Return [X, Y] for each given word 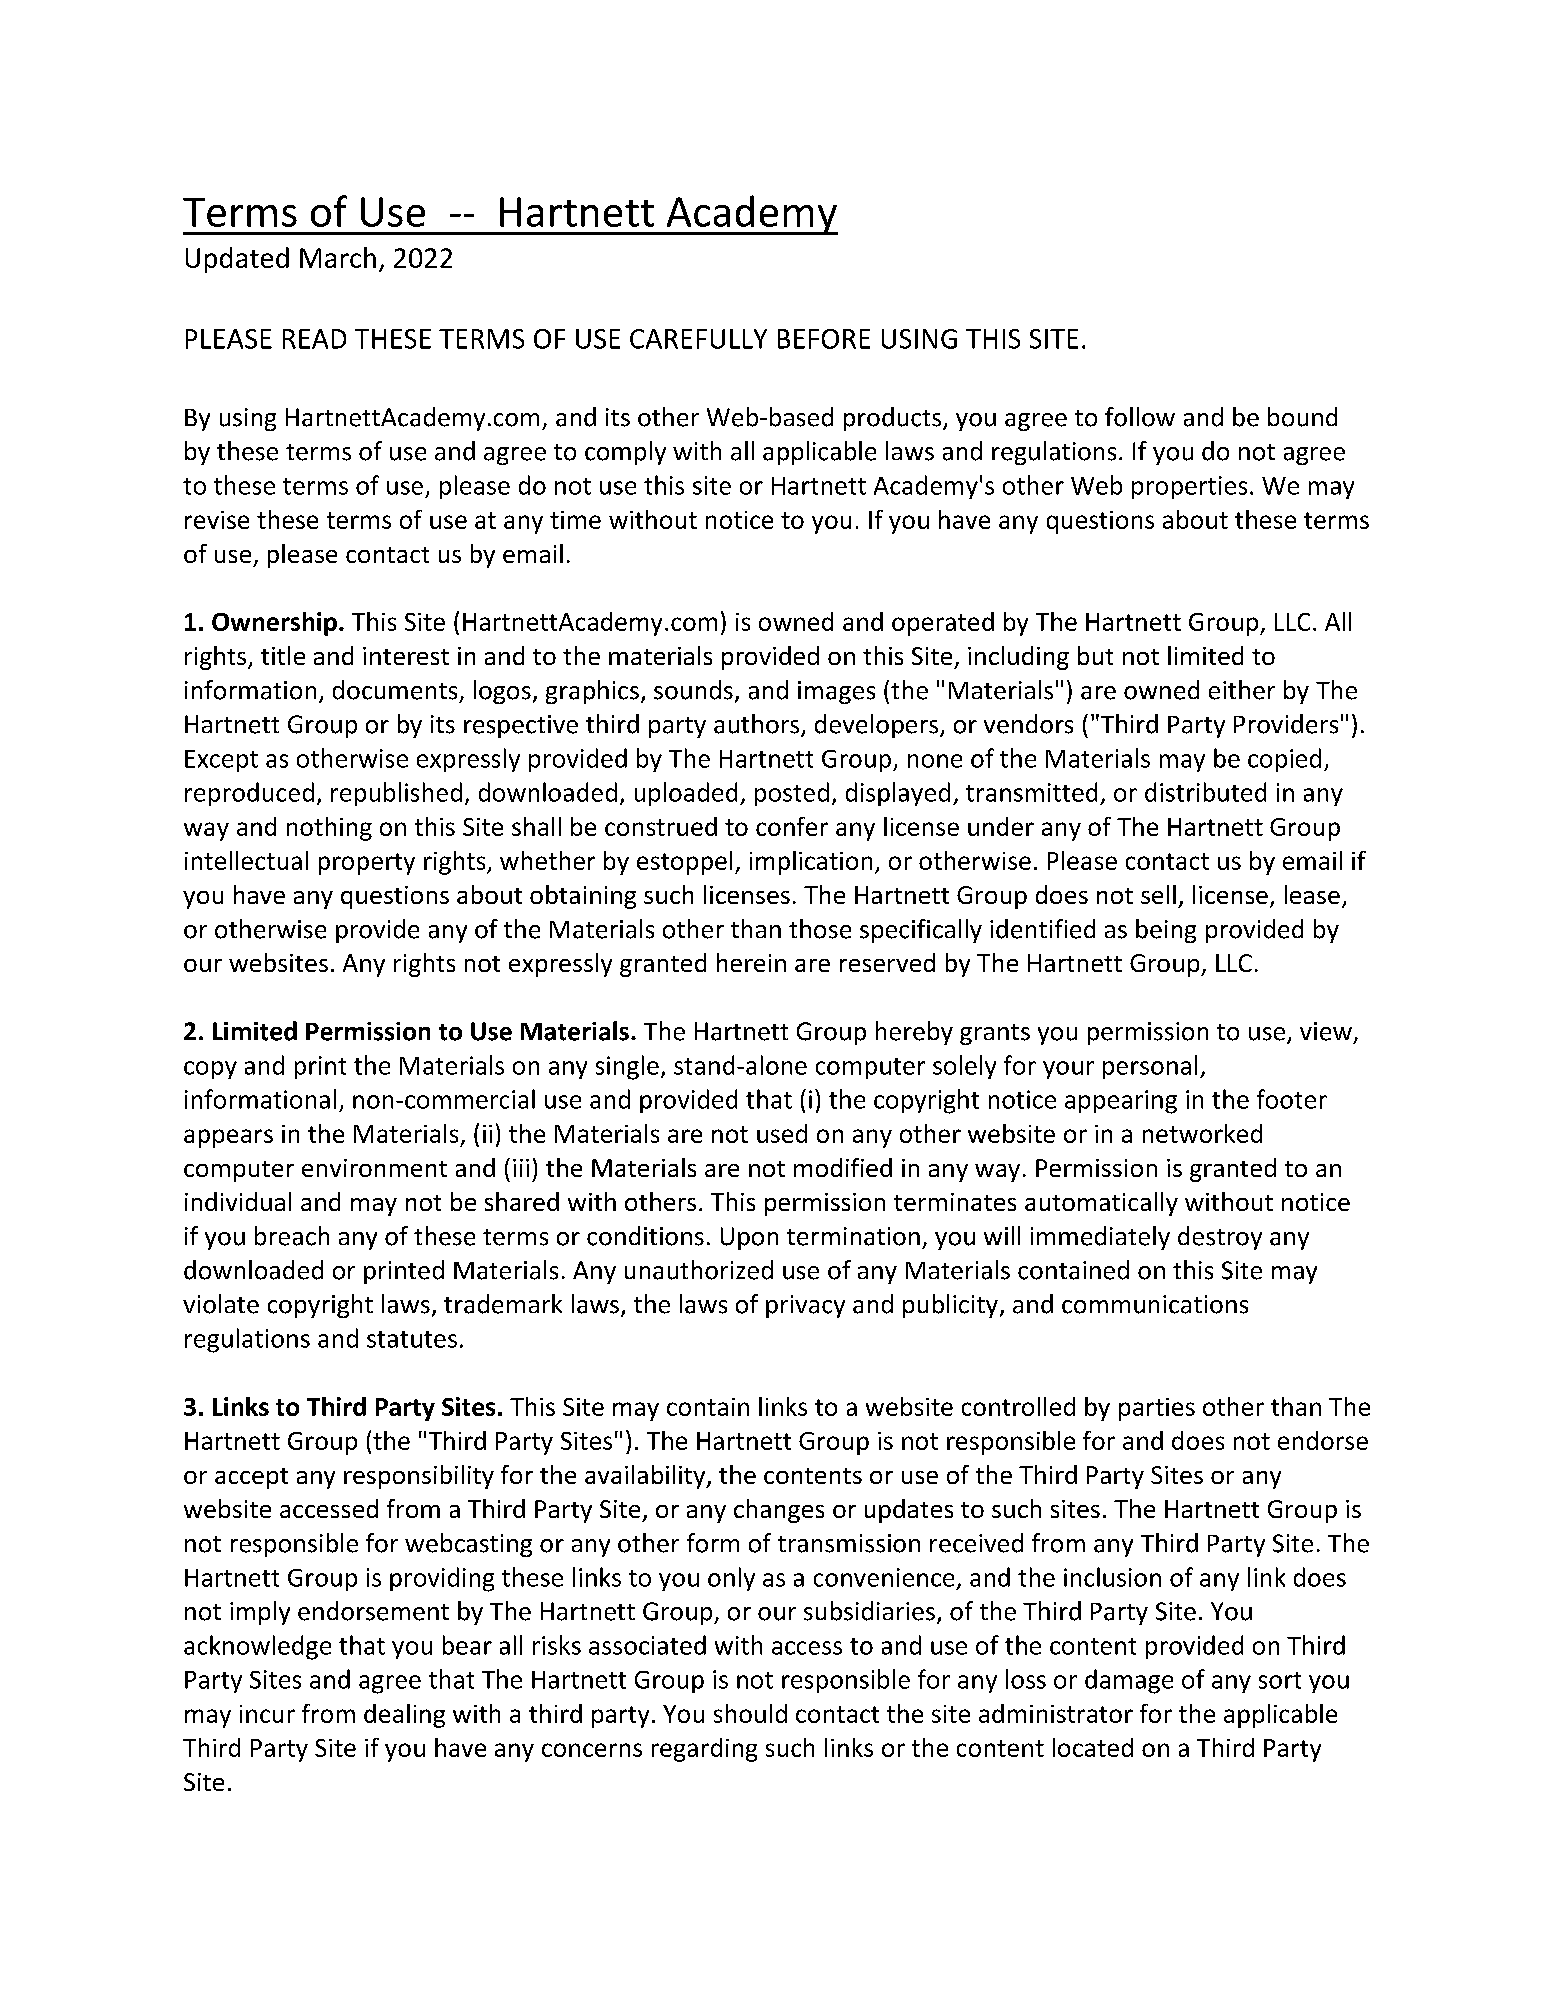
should [750, 1713]
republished [396, 794]
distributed [1205, 792]
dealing [404, 1716]
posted [792, 794]
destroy [1220, 1238]
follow [1140, 417]
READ [314, 339]
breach [292, 1236]
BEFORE [824, 339]
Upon [749, 1238]
